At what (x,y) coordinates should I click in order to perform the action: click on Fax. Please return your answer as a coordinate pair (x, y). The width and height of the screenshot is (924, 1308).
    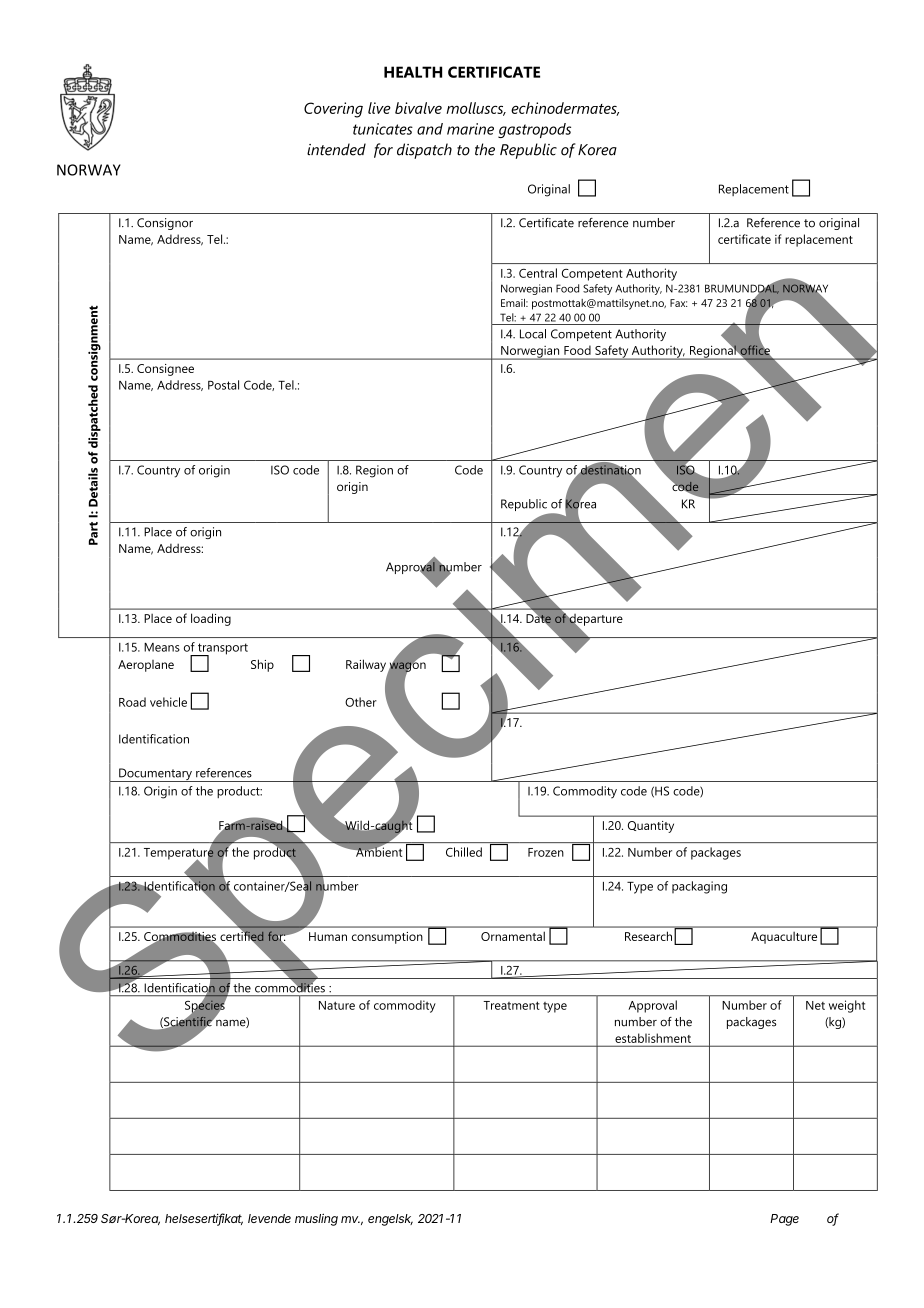
    Looking at the image, I should click on (679, 303).
